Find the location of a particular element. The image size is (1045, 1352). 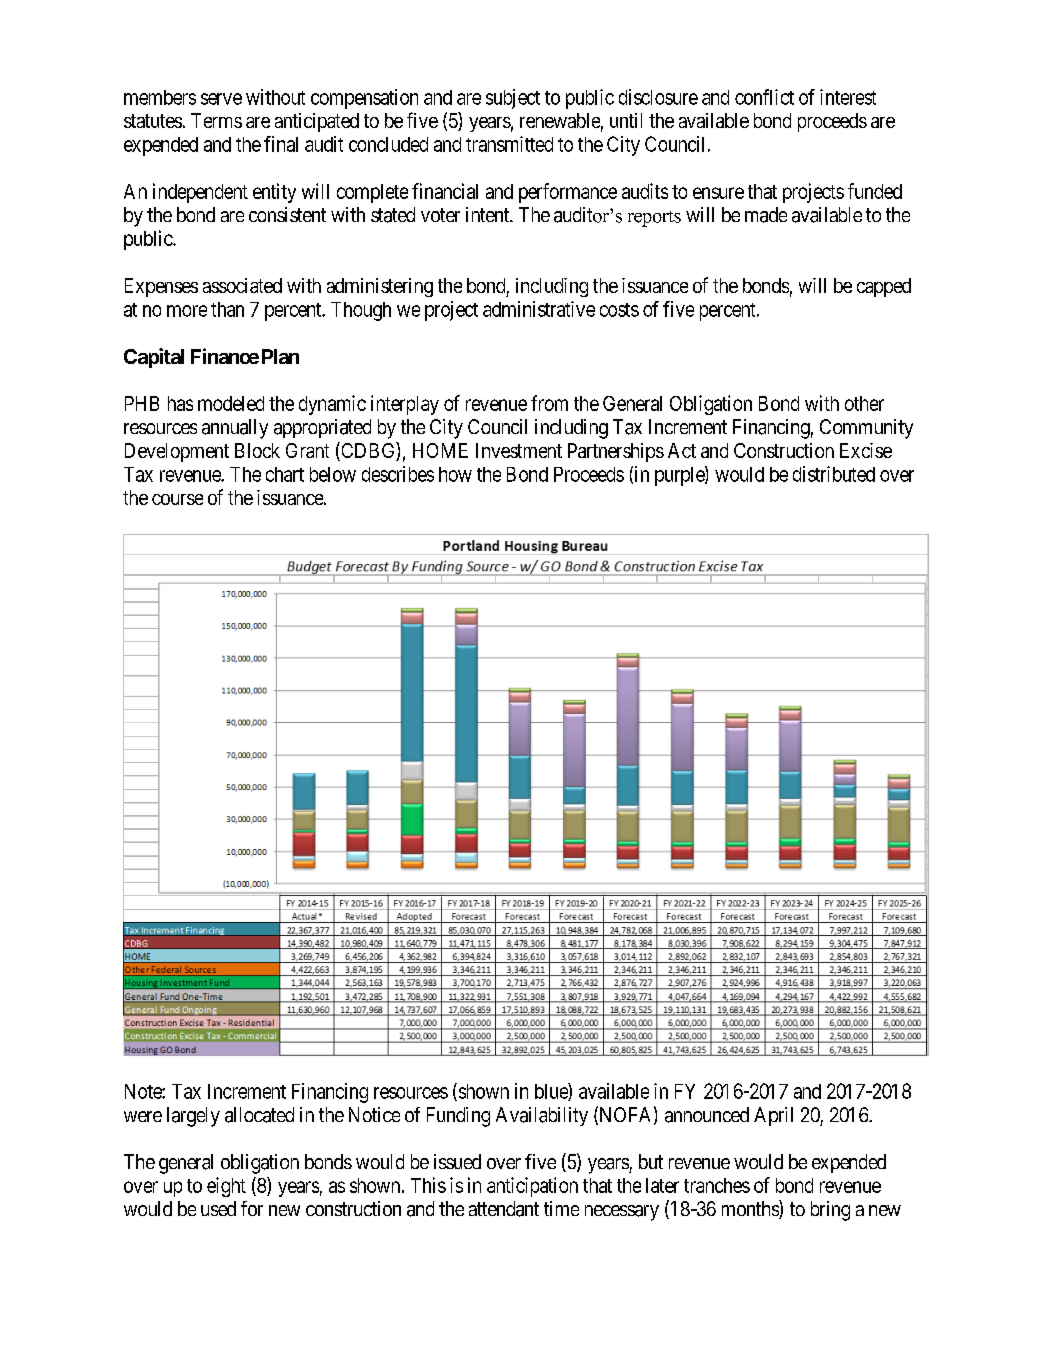

April is located at coordinates (773, 1116).
